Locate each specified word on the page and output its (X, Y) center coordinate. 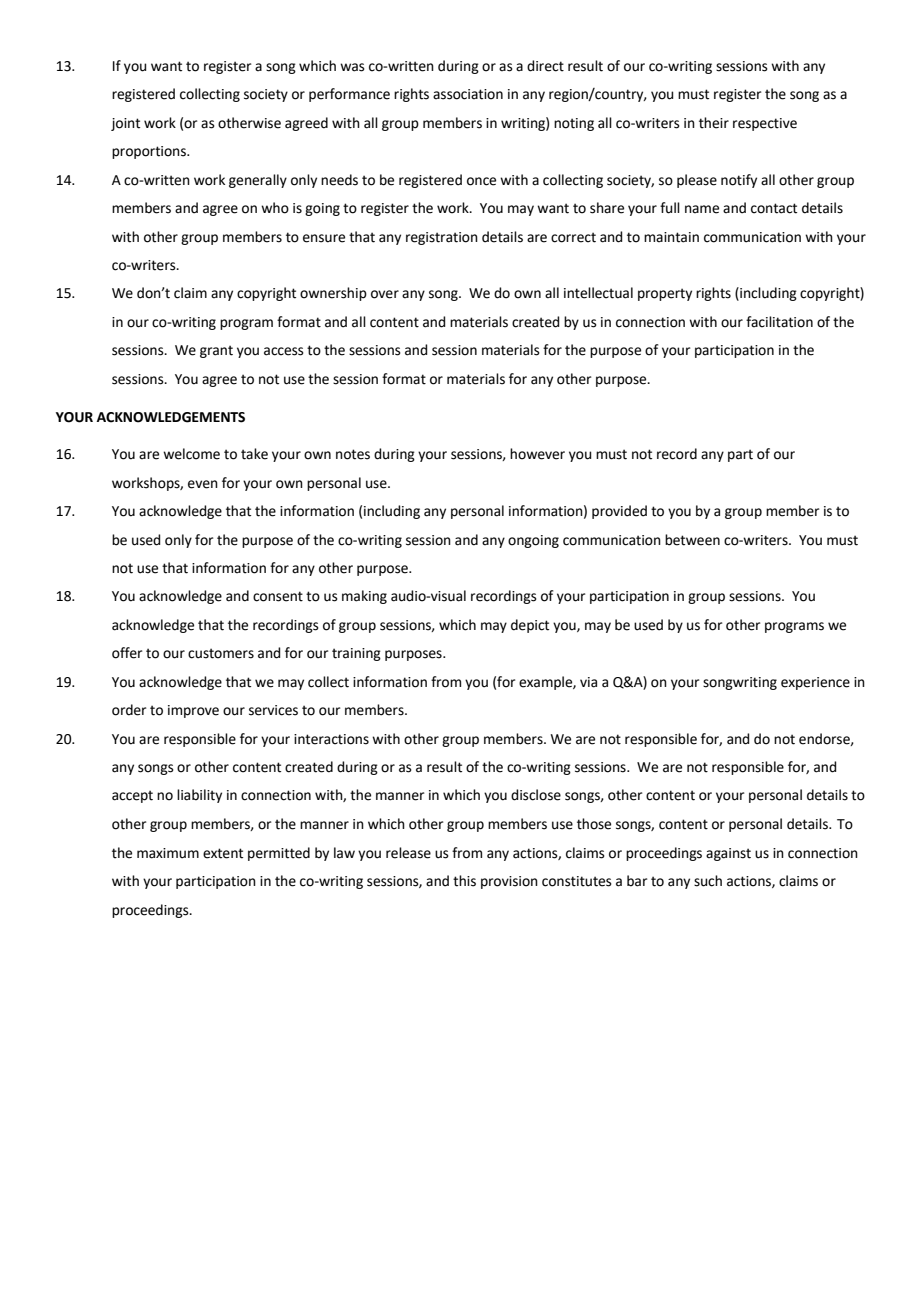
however (537, 454)
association (468, 94)
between (692, 540)
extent (223, 853)
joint (125, 124)
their (714, 123)
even (203, 484)
